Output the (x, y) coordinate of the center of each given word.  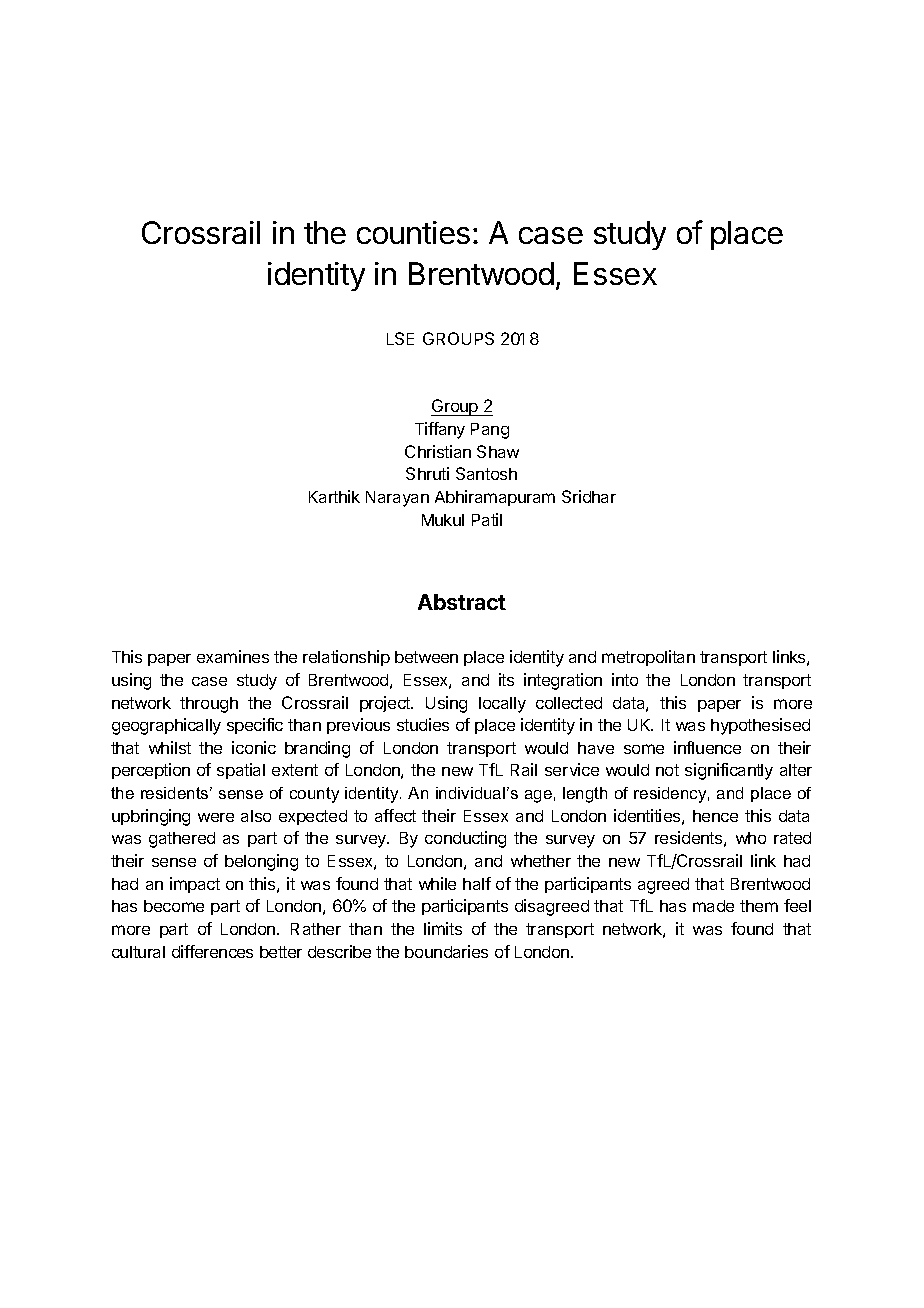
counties (413, 232)
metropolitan (648, 658)
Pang (490, 431)
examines (233, 656)
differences (212, 951)
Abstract (462, 602)
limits (443, 928)
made (713, 906)
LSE (400, 338)
